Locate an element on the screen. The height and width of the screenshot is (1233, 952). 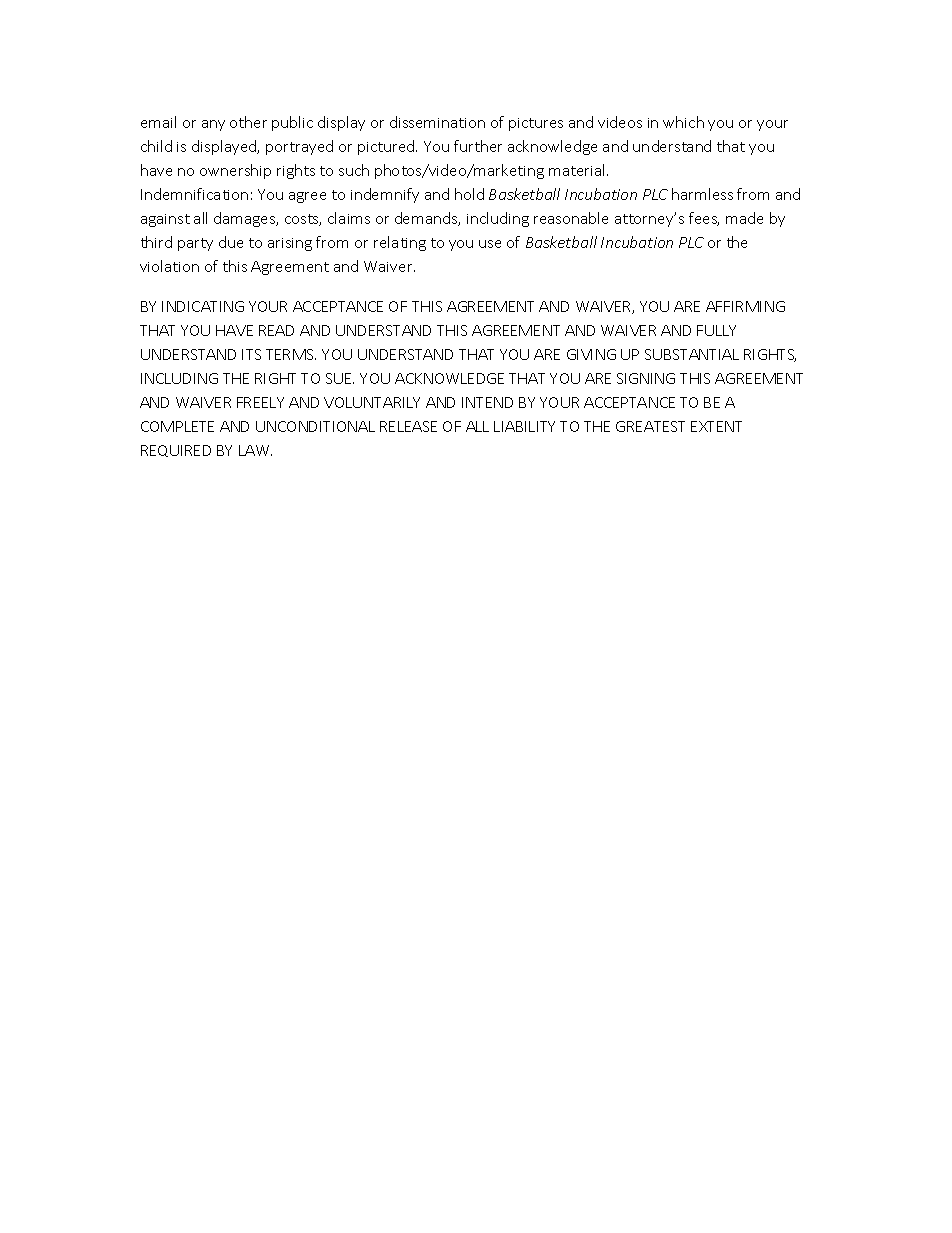
FULLY is located at coordinates (716, 330).
